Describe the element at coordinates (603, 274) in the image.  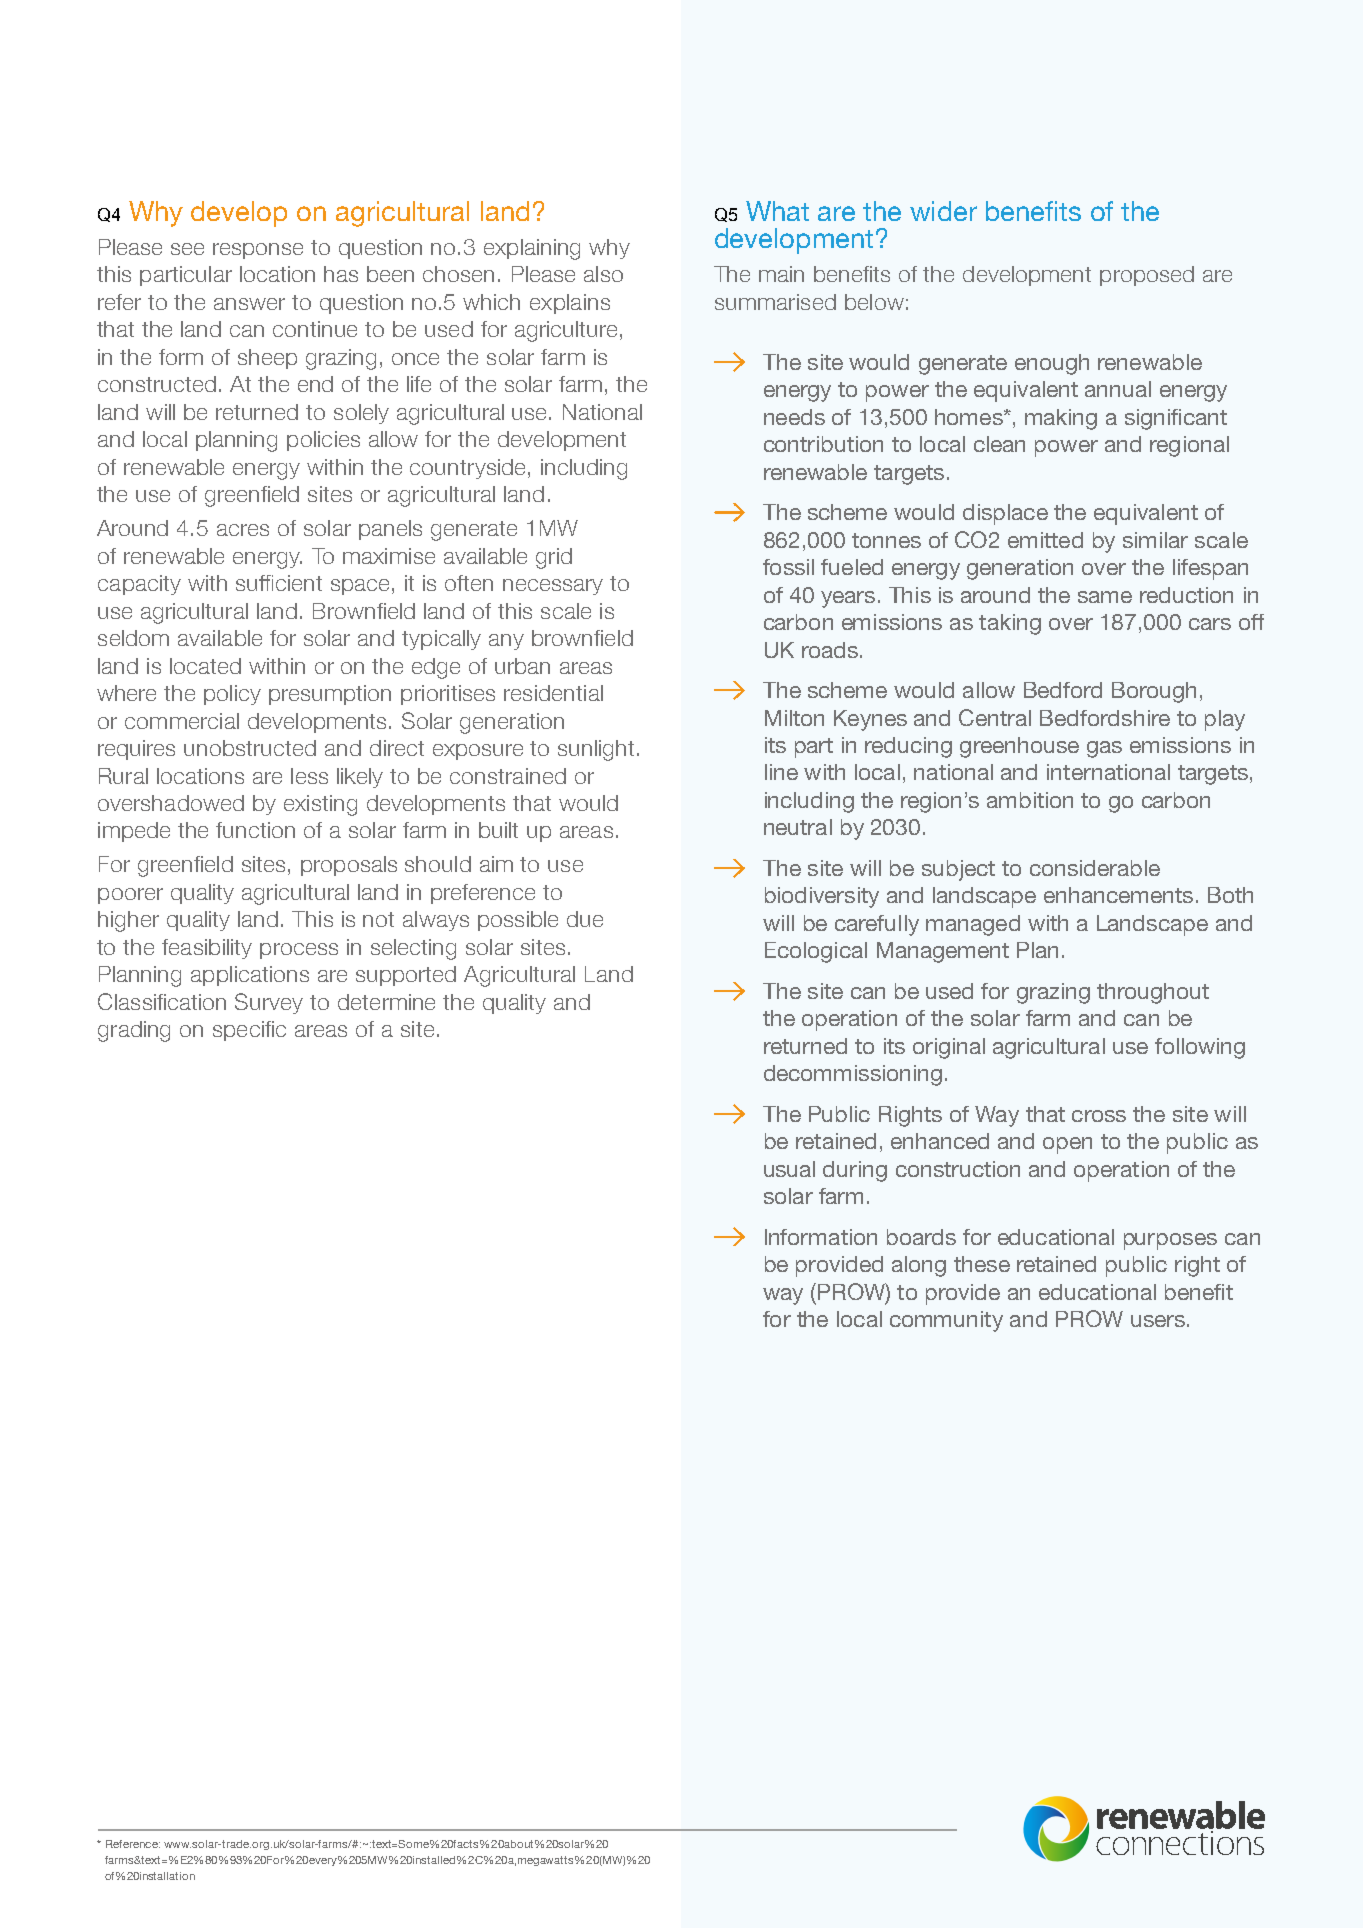
I see `also` at that location.
